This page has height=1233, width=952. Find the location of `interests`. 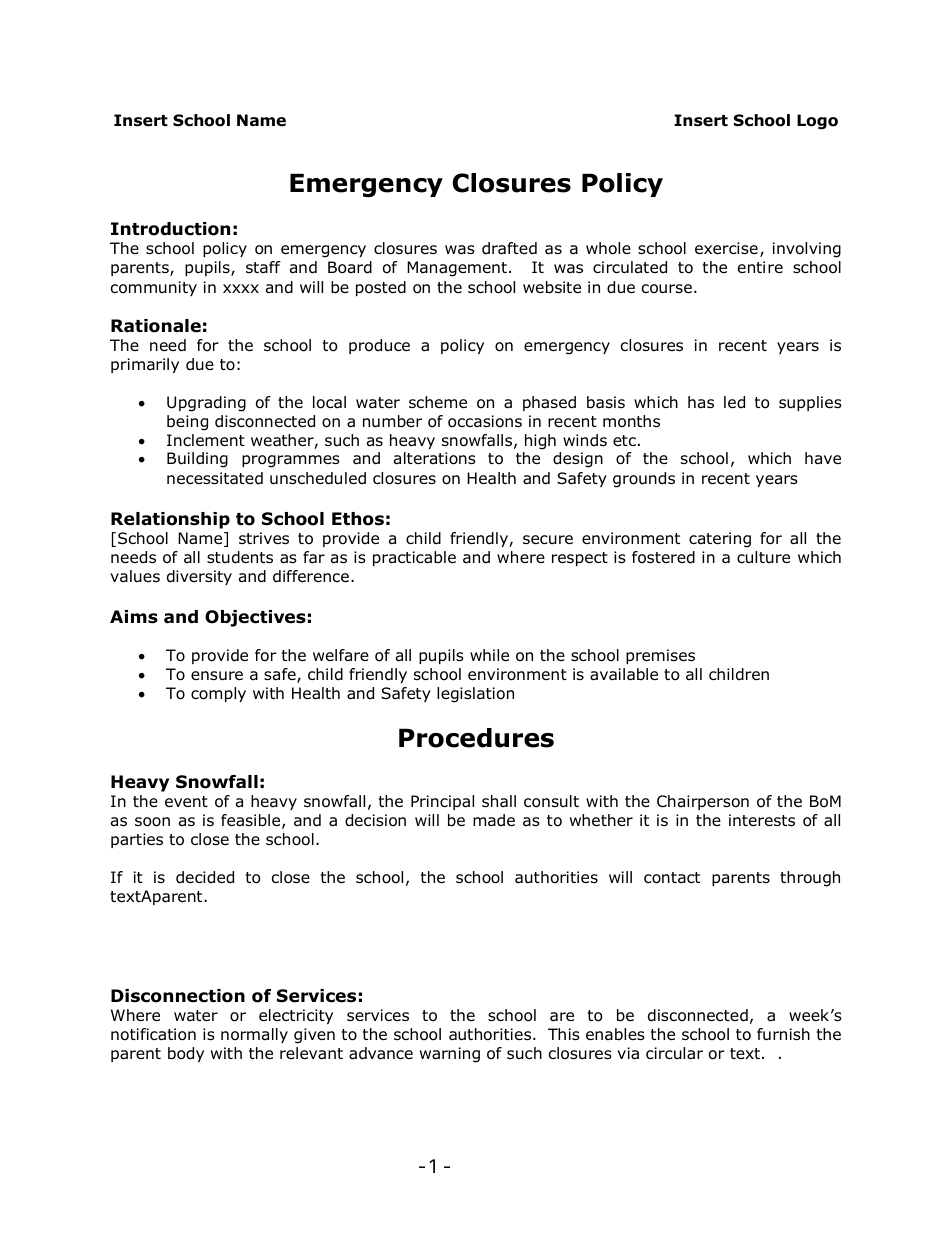

interests is located at coordinates (762, 820).
